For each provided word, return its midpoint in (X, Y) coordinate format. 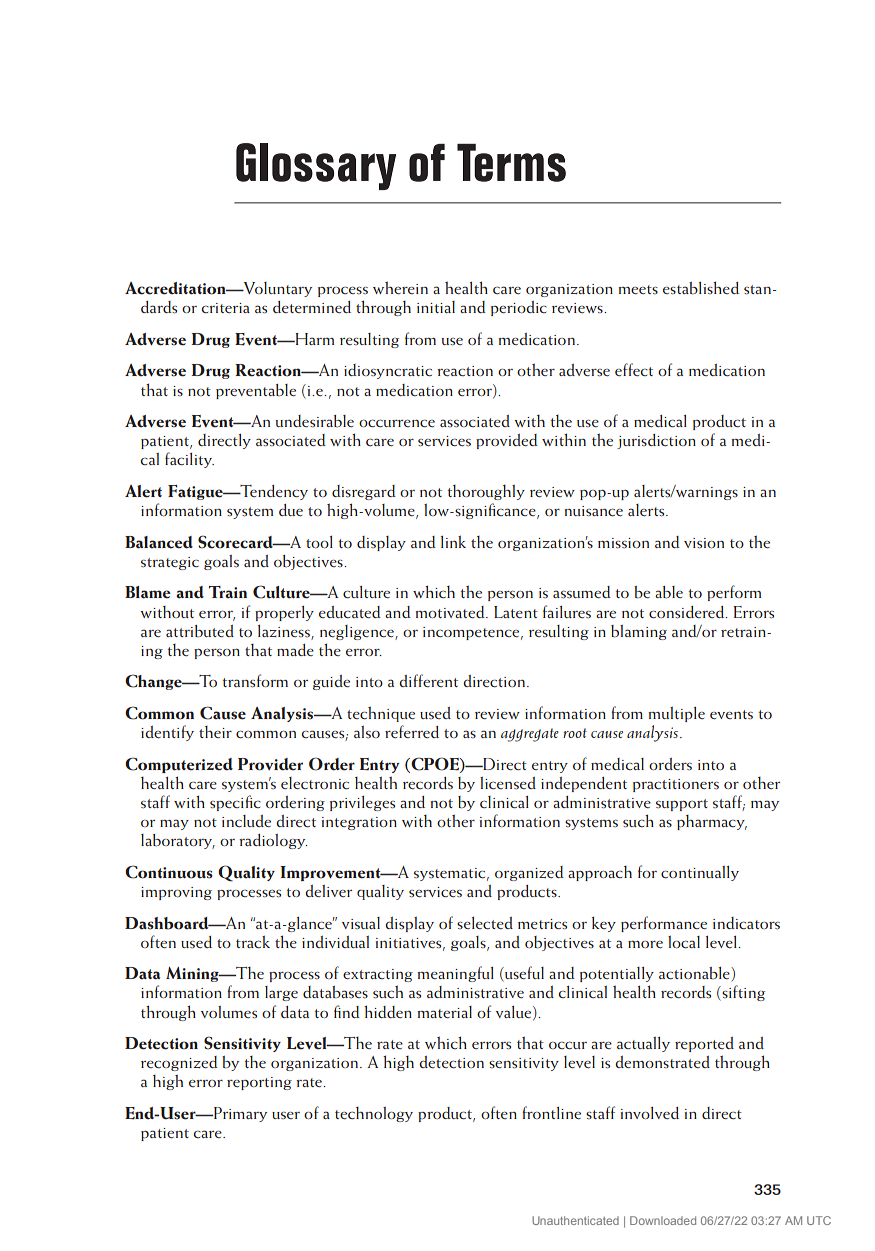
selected (485, 923)
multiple (676, 714)
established (701, 288)
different (428, 680)
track (253, 942)
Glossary (316, 166)
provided (507, 441)
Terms (511, 163)
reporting (259, 1083)
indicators (746, 923)
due (291, 510)
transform (255, 681)
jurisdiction (656, 441)
